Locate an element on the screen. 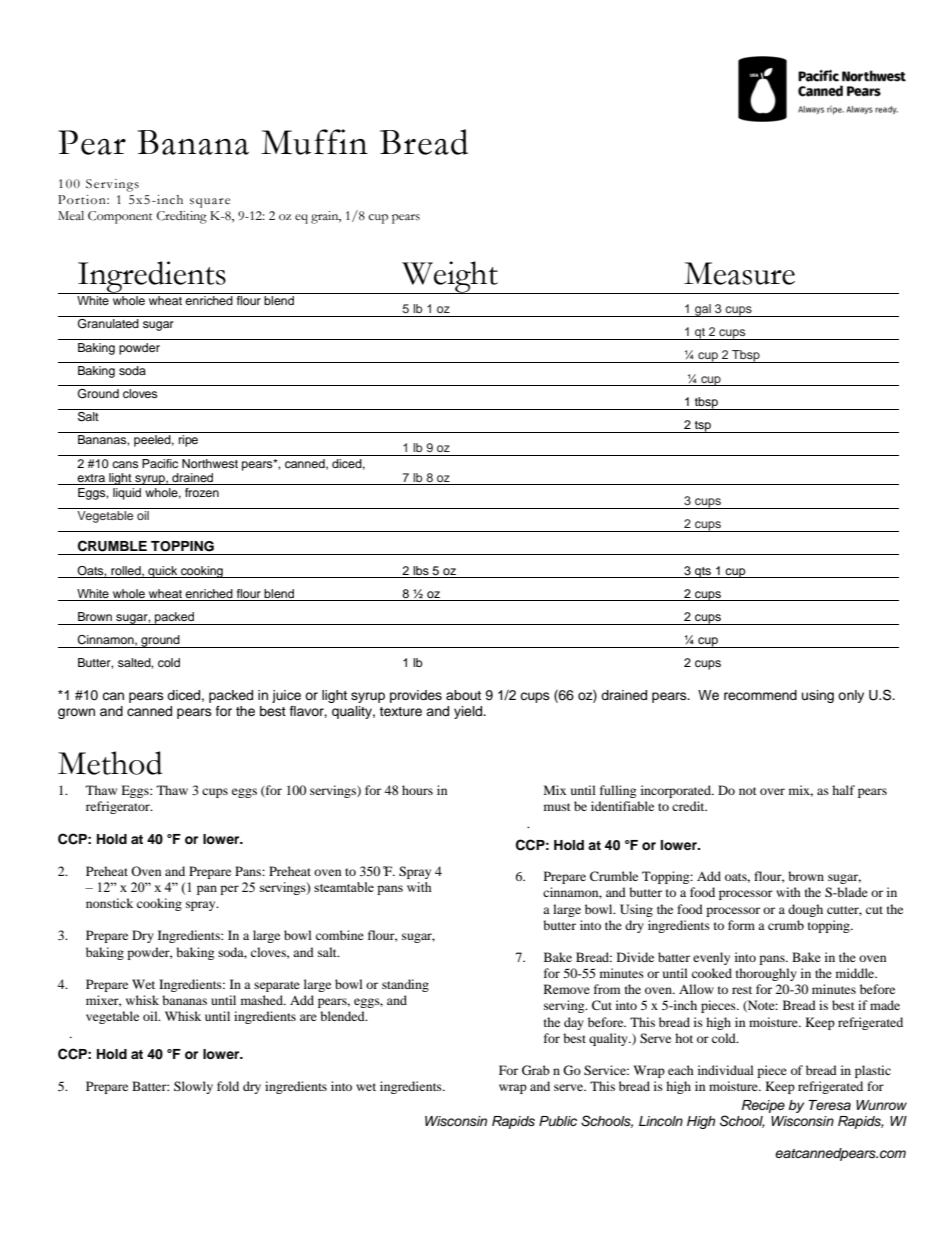  ripe is located at coordinates (188, 441).
